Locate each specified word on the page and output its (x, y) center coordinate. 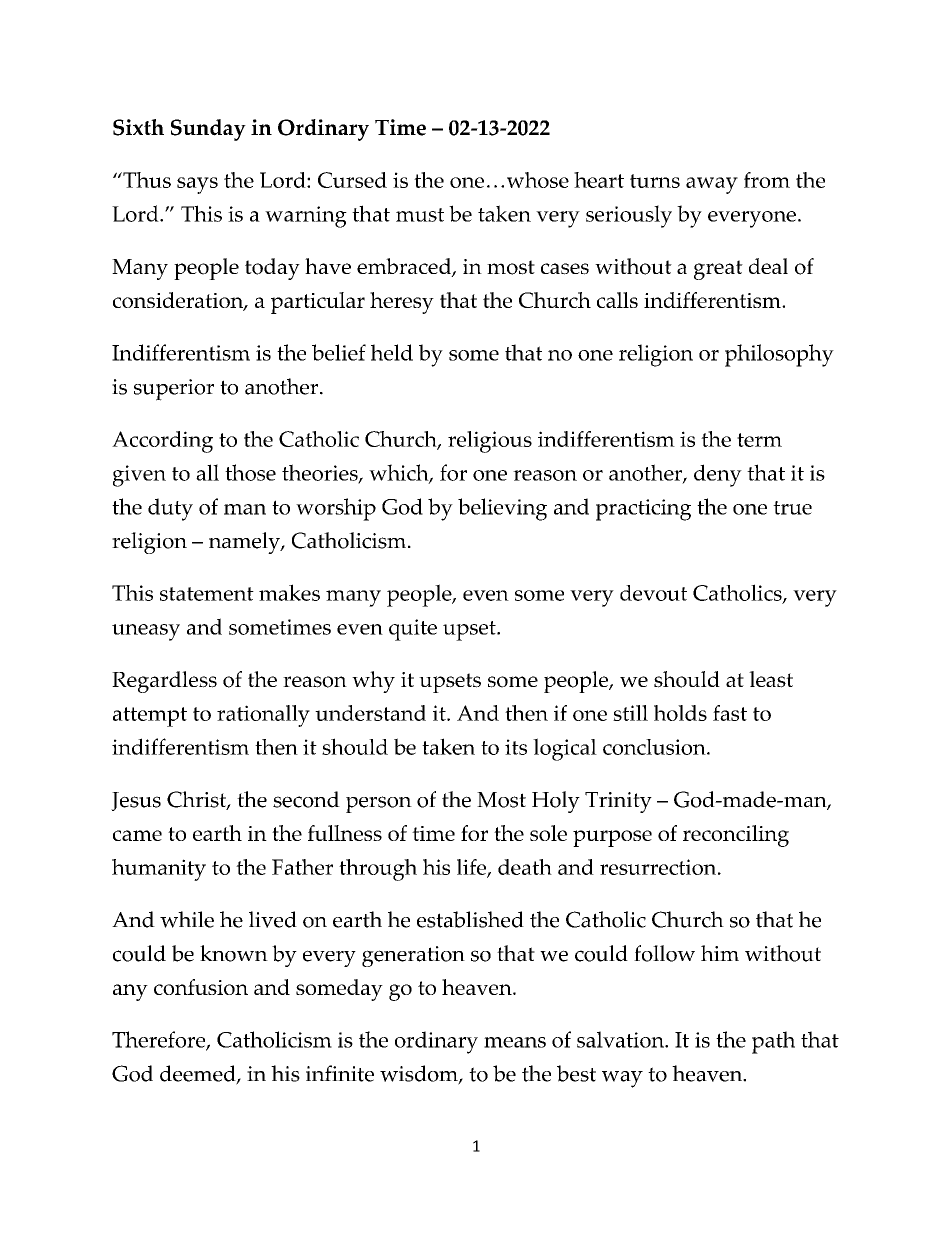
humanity (159, 870)
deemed (199, 1074)
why (373, 682)
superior (174, 390)
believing (502, 509)
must (420, 215)
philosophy (779, 355)
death (525, 867)
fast (730, 713)
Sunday (208, 130)
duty (170, 509)
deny (718, 475)
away (712, 185)
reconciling (736, 836)
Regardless (164, 682)
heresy (402, 303)
